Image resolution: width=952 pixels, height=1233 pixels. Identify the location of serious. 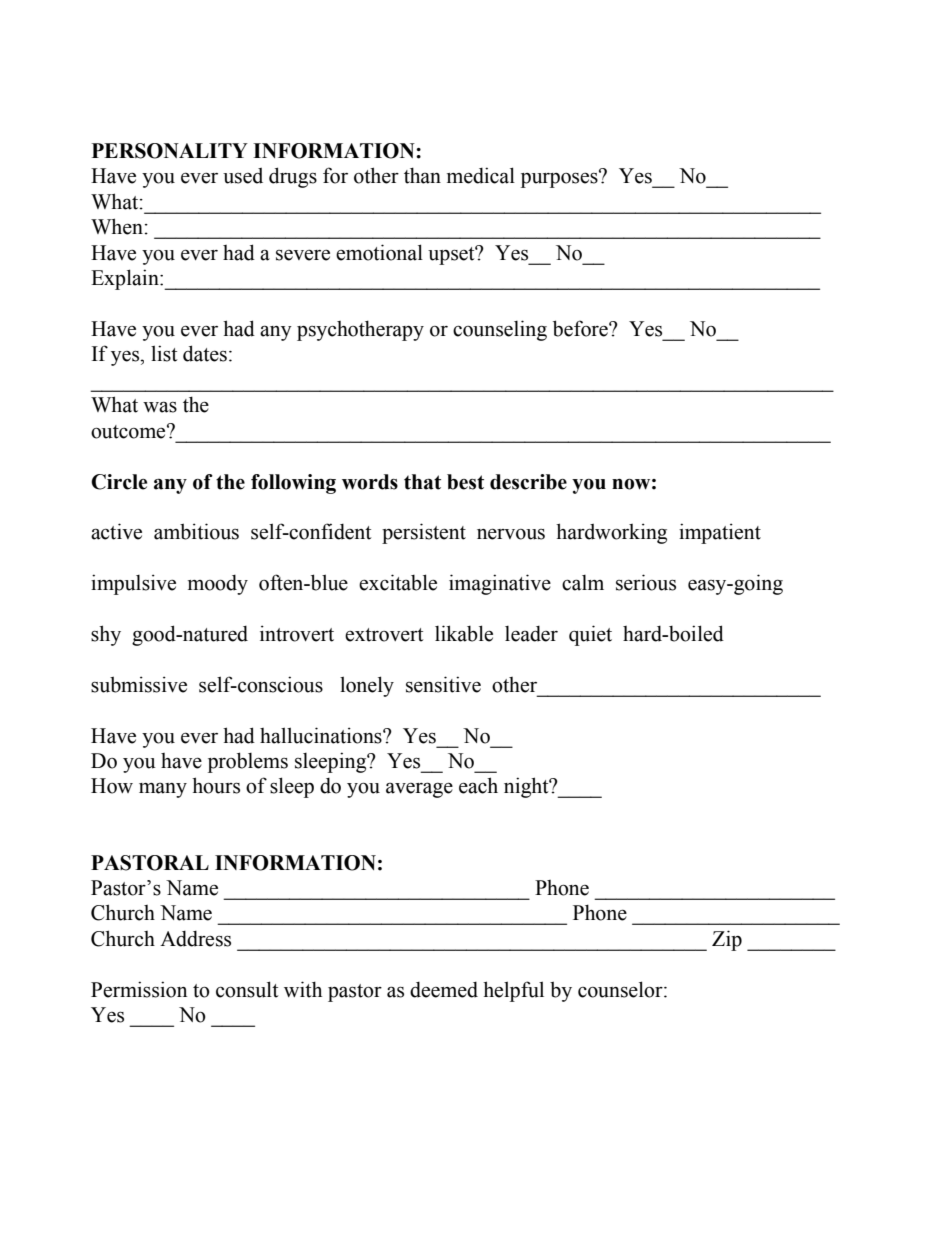
(646, 582).
